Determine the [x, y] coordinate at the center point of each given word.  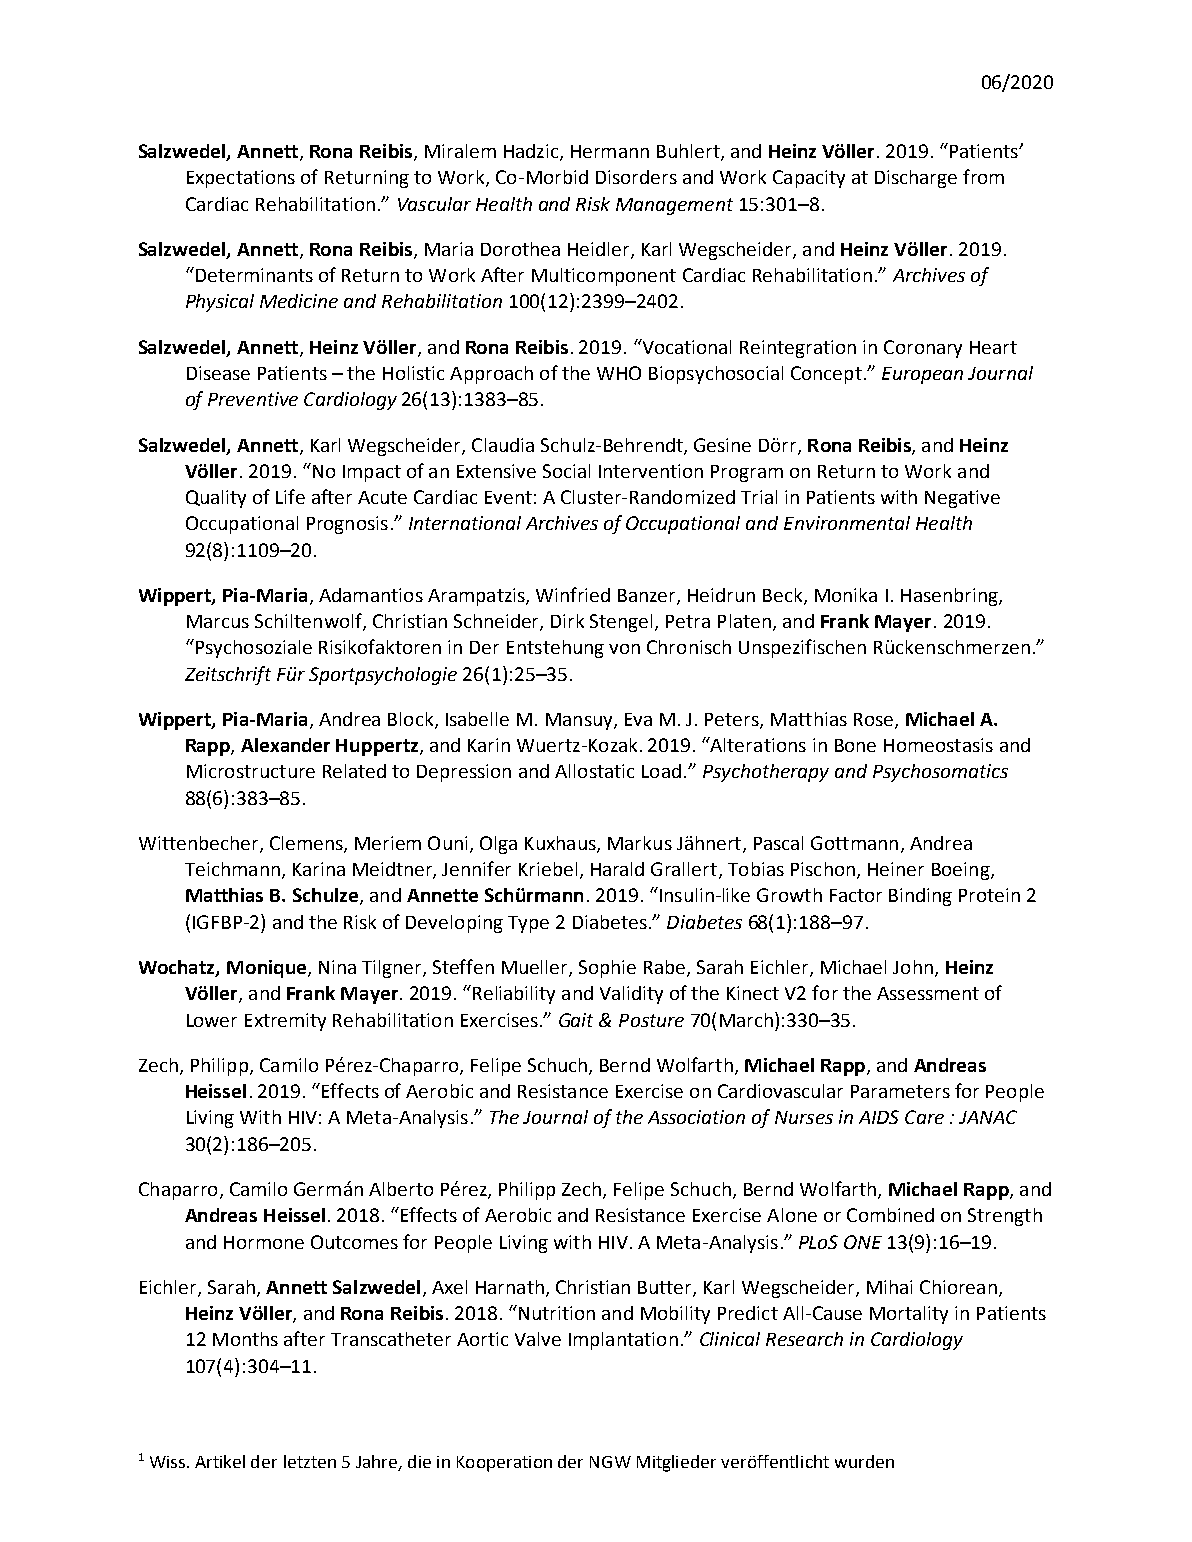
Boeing [962, 871]
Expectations [241, 179]
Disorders [636, 177]
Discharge [916, 179]
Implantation [623, 1341]
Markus [640, 843]
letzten [310, 1461]
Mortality [909, 1315]
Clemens [307, 844]
